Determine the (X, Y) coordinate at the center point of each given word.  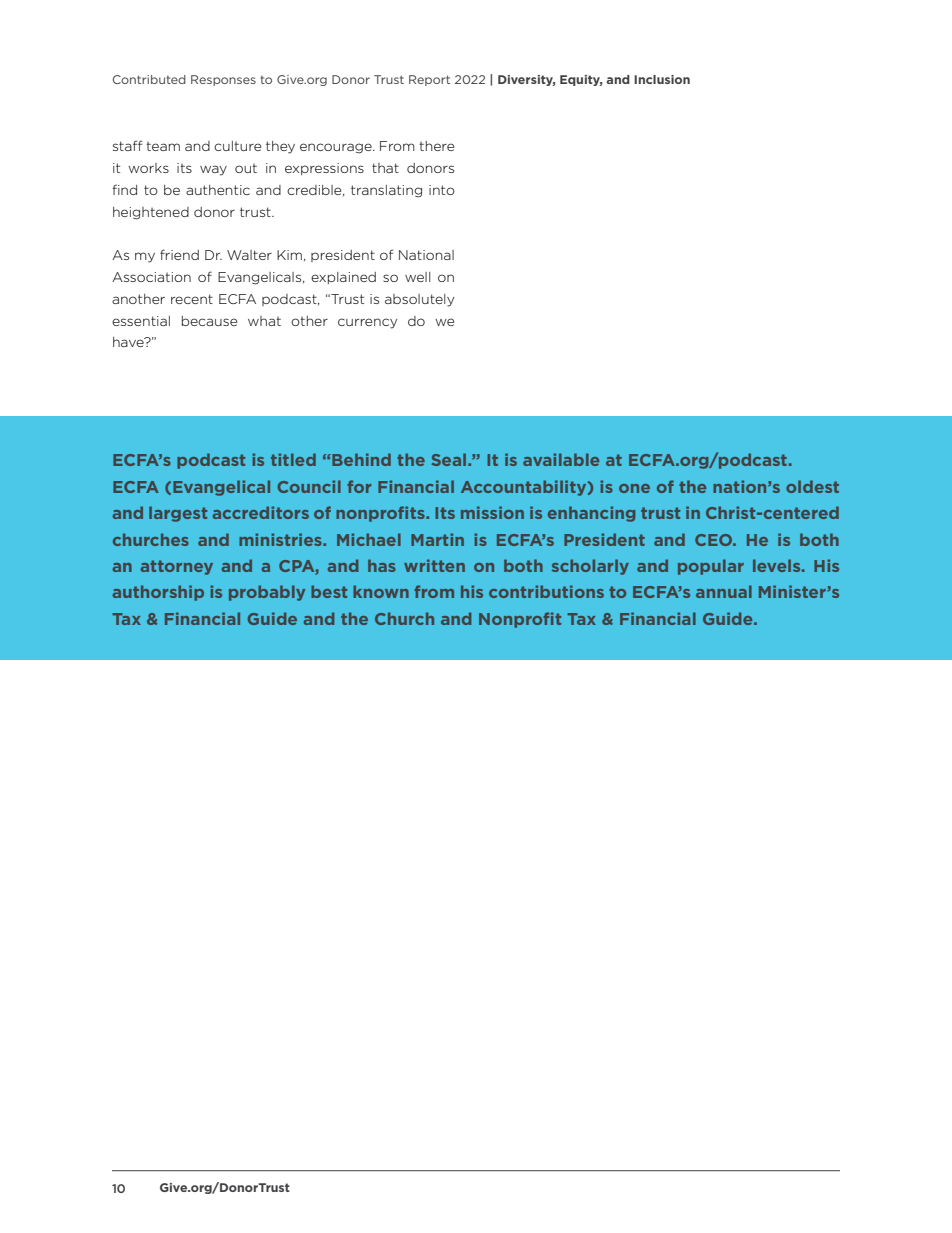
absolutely (419, 300)
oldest (812, 486)
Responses (223, 80)
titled (293, 459)
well (418, 277)
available (561, 459)
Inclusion (662, 79)
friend (179, 254)
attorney (177, 567)
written (434, 565)
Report (429, 80)
